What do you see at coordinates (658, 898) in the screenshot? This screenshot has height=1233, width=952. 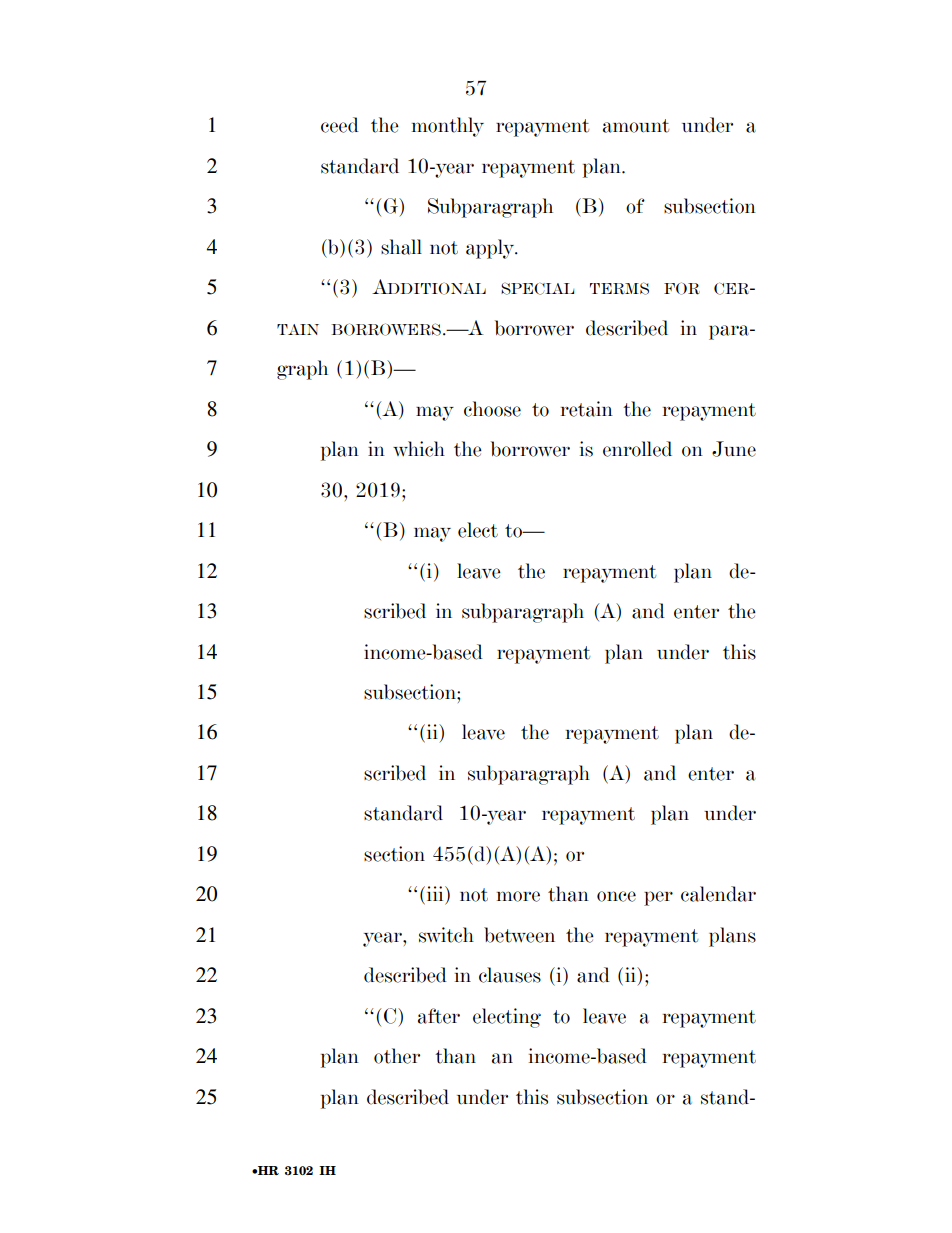 I see `per` at bounding box center [658, 898].
